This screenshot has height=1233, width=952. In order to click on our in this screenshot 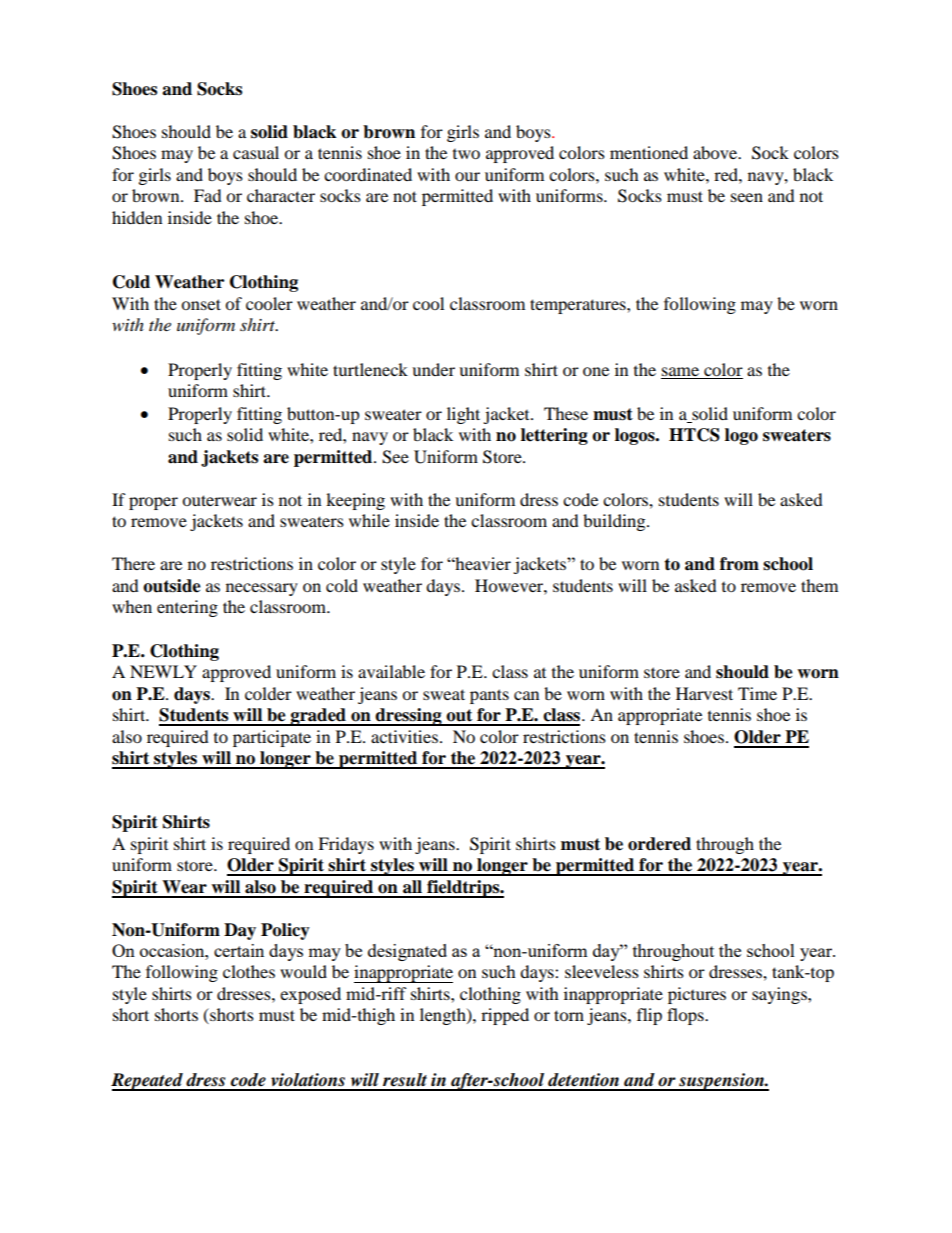, I will do `click(467, 176)`.
